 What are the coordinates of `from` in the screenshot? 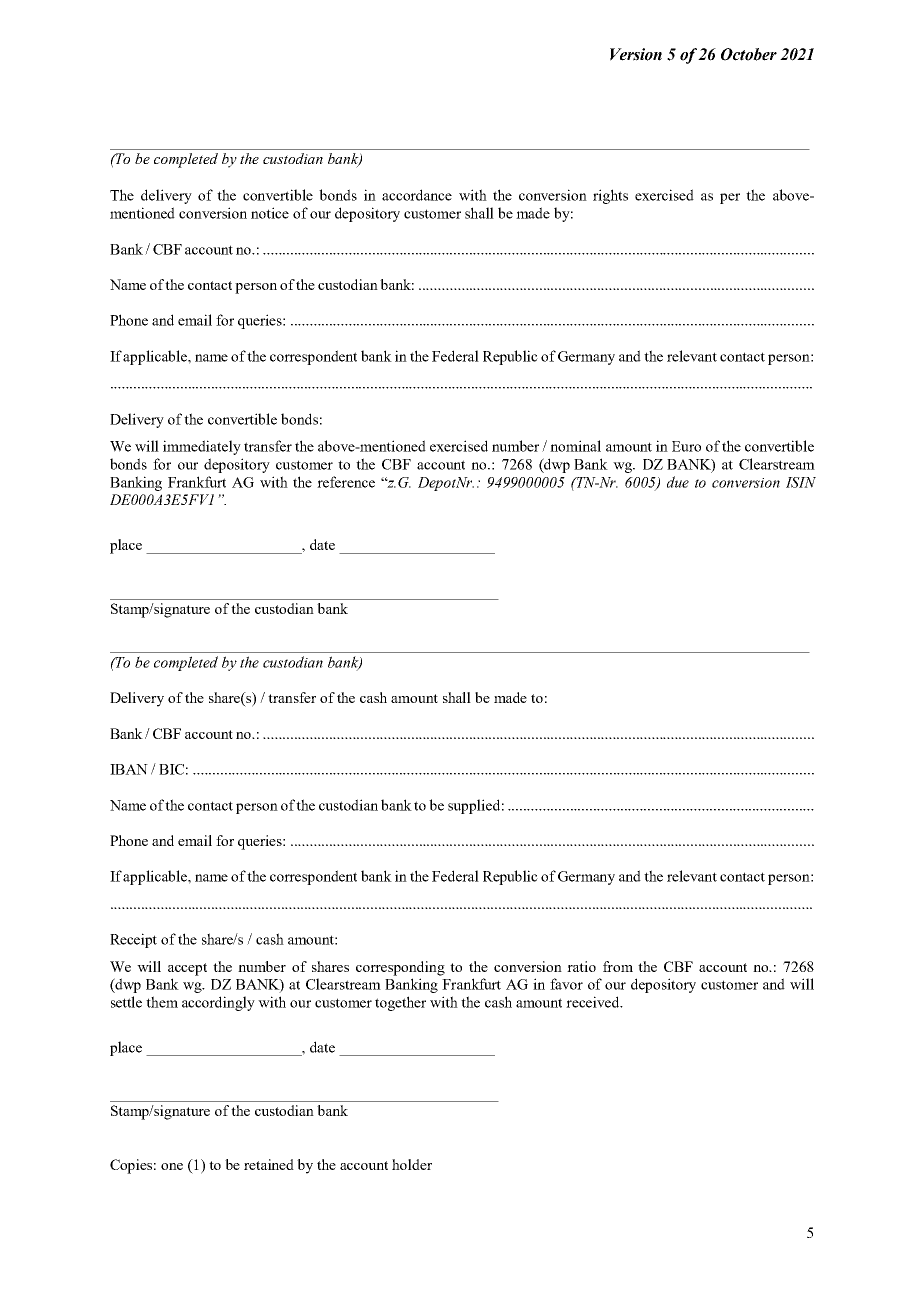 It's located at (618, 966).
